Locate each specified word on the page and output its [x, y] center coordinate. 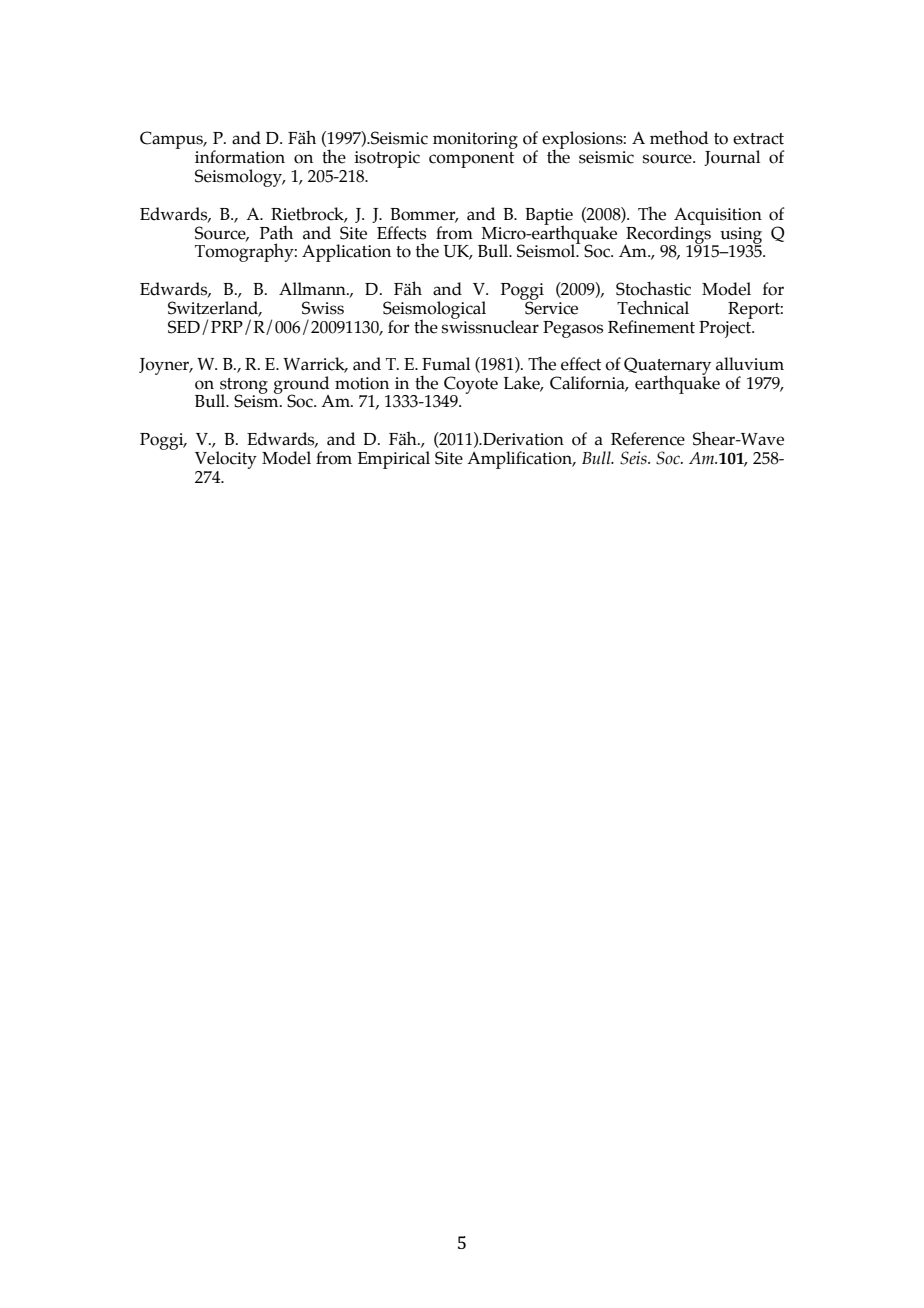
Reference [648, 439]
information [240, 157]
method [679, 137]
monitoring [475, 140]
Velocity [226, 460]
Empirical [394, 460]
